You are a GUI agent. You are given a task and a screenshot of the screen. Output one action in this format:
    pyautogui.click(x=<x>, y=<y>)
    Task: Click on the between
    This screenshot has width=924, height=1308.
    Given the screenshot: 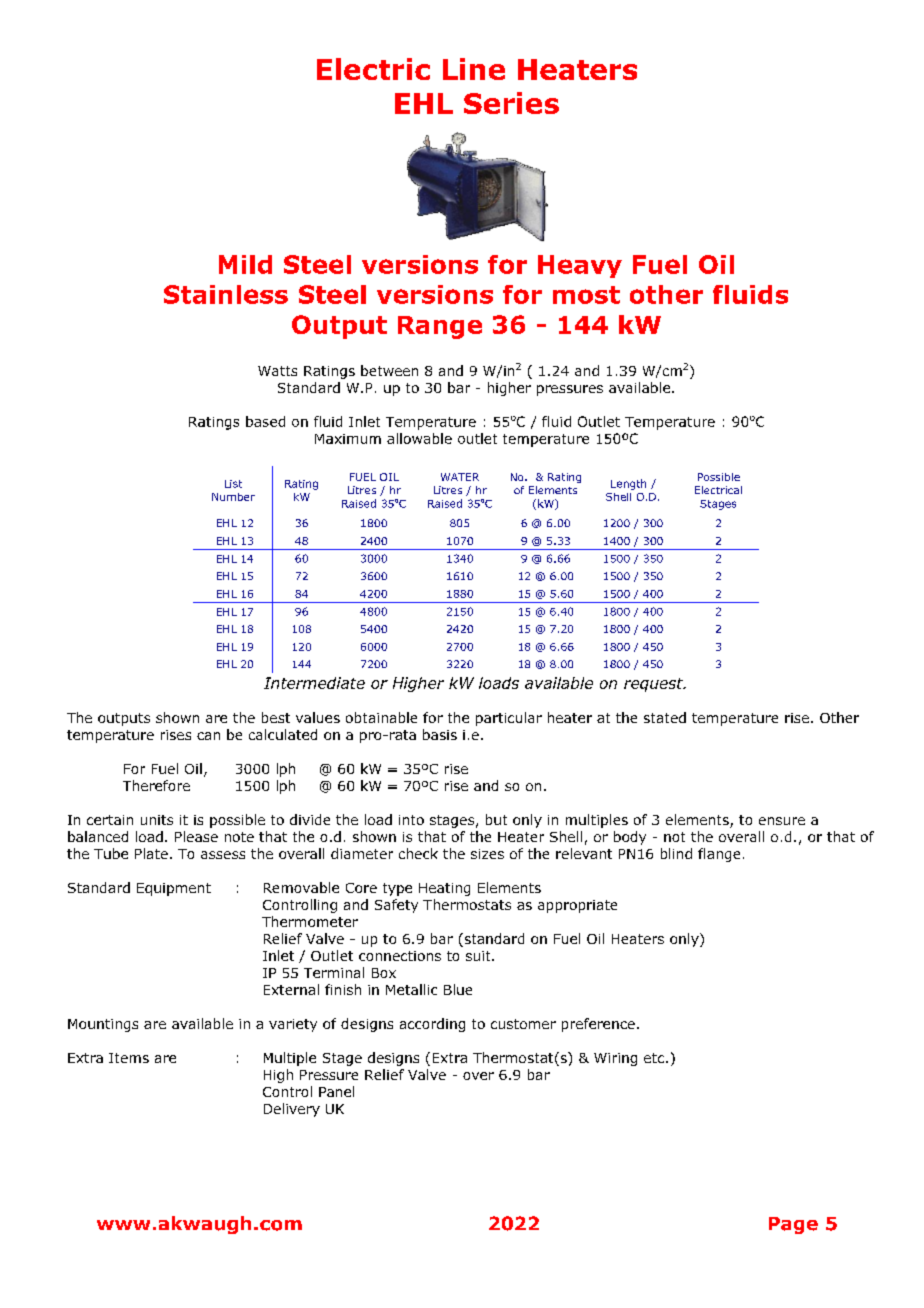 What is the action you would take?
    pyautogui.click(x=389, y=370)
